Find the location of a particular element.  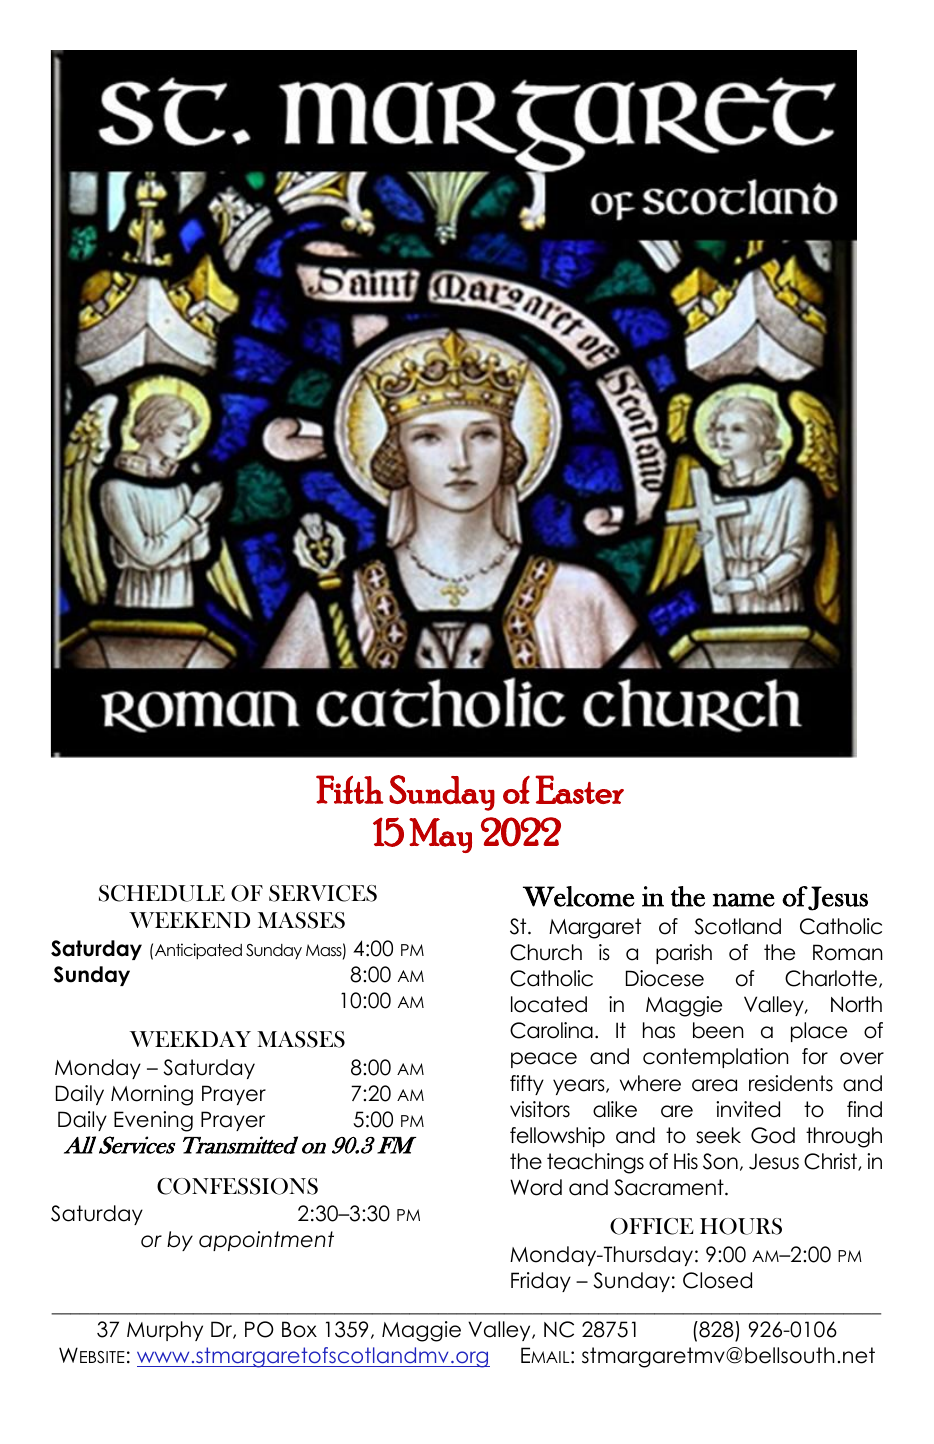

for is located at coordinates (815, 1056).
